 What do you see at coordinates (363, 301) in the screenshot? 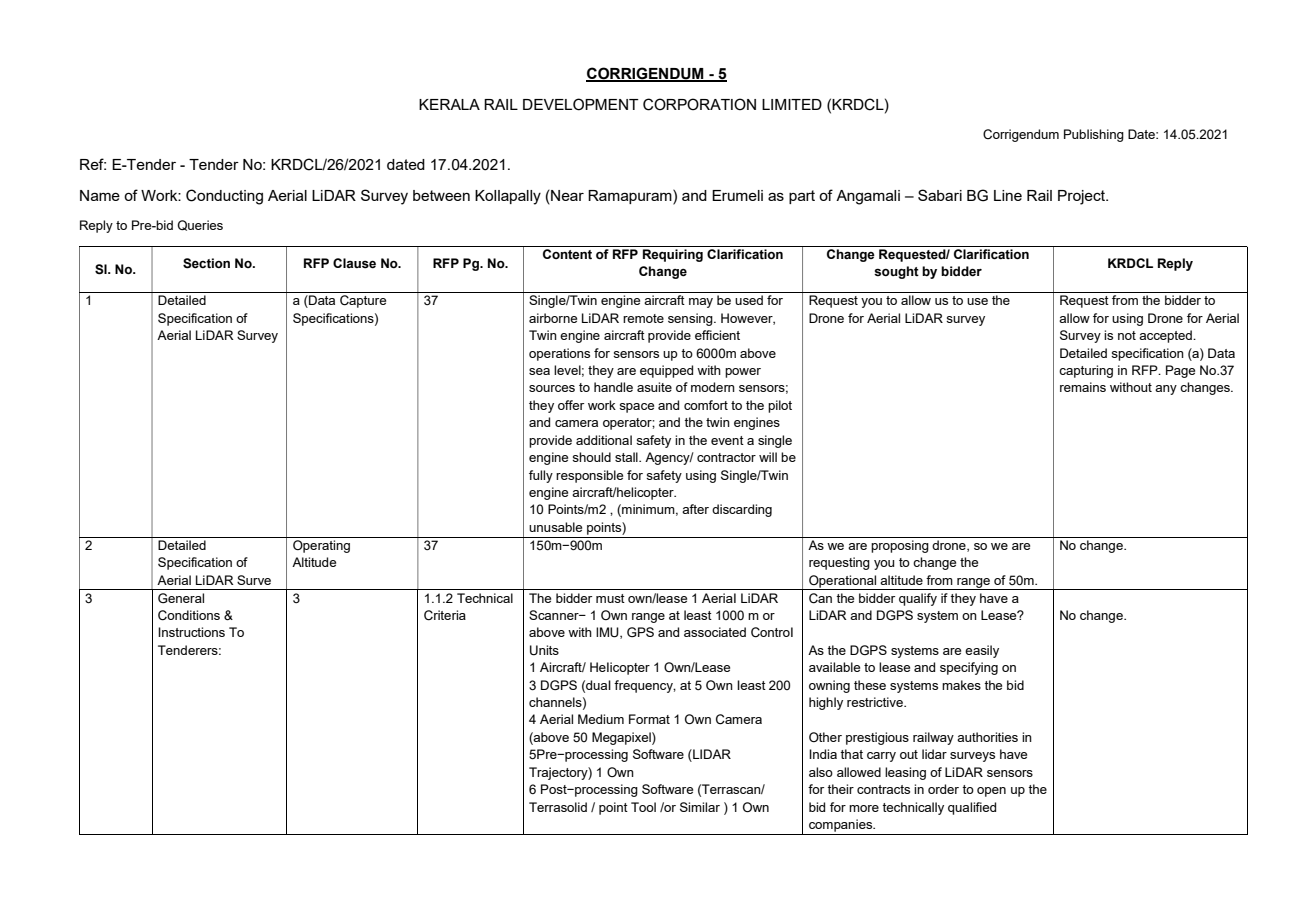
I see `Capture` at bounding box center [363, 301].
